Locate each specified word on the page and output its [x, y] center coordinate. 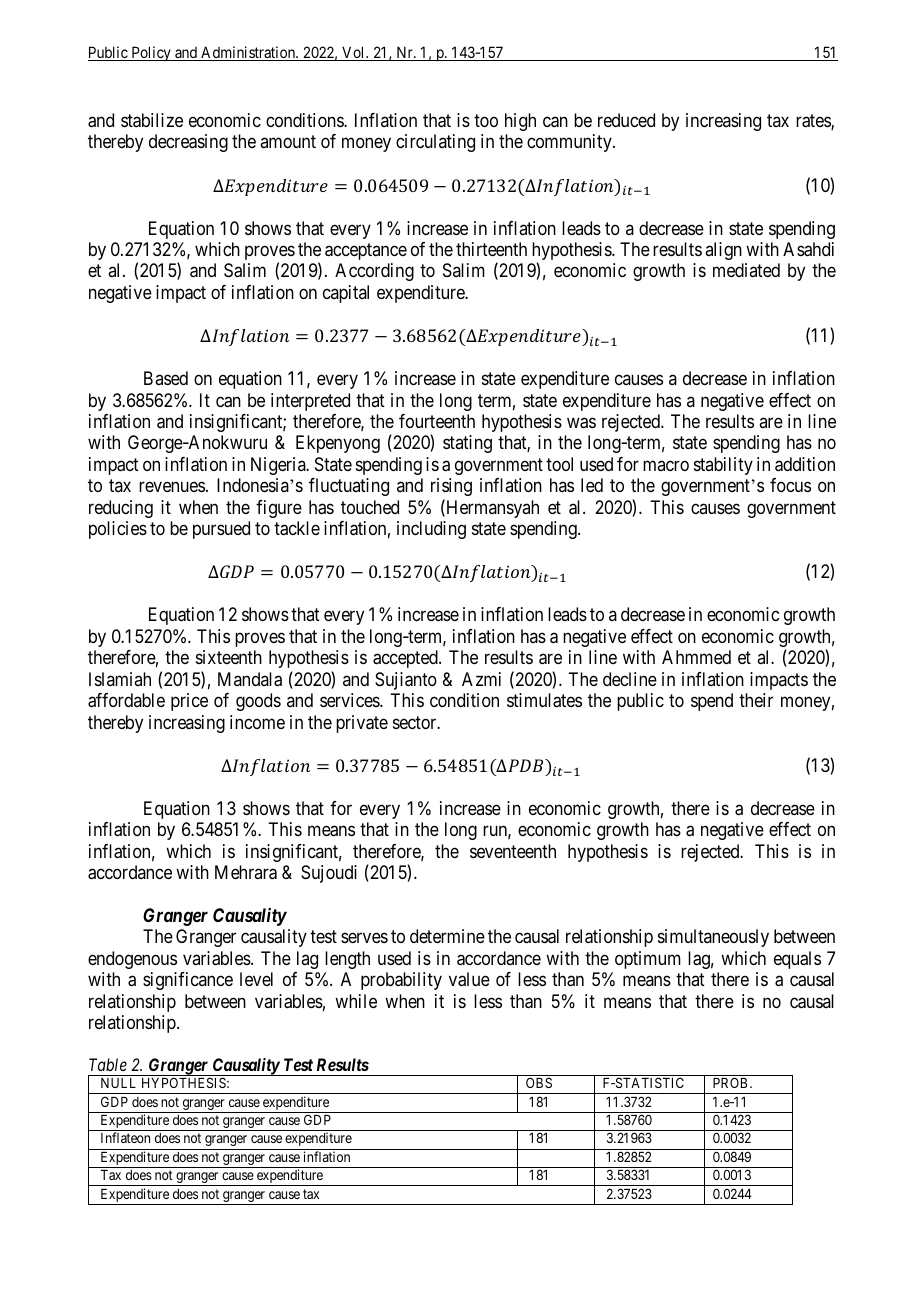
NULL [118, 1083]
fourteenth [437, 421]
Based [166, 378]
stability [723, 466]
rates [814, 122]
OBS [539, 1082]
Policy [151, 53]
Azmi [481, 679]
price [189, 702]
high [520, 122]
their [756, 700]
